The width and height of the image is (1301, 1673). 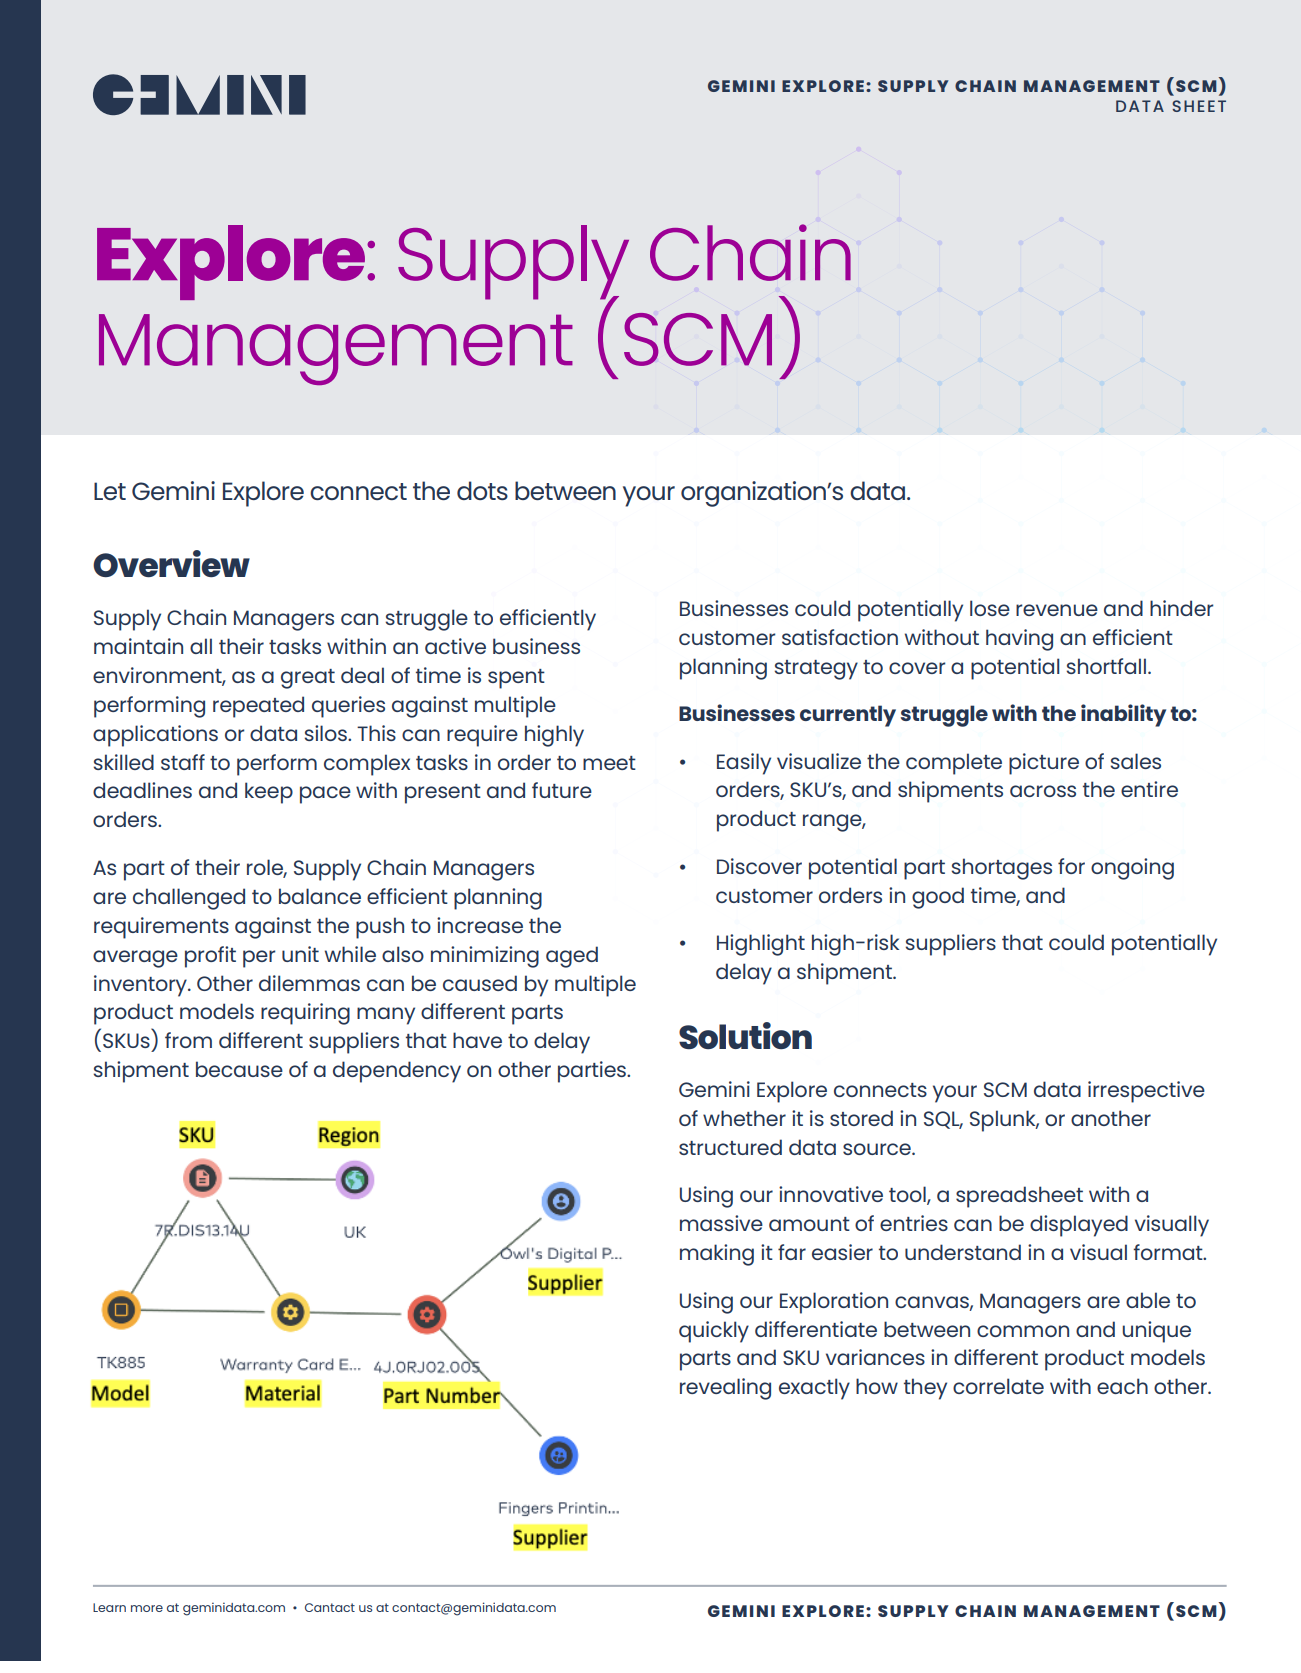 I want to click on Overview, so click(x=171, y=563).
